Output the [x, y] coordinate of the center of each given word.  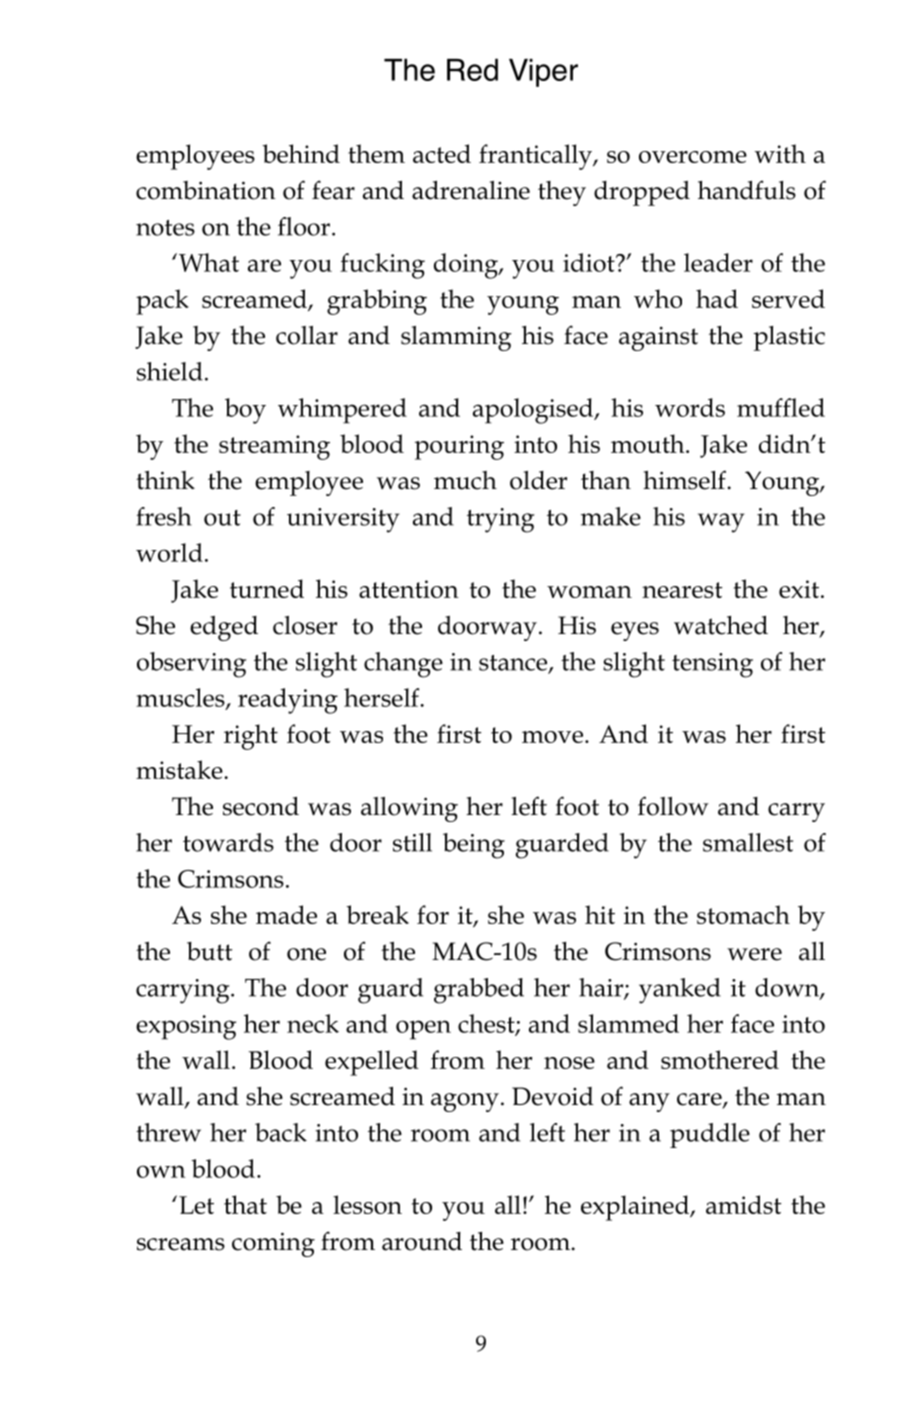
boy [245, 411]
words [690, 407]
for [433, 914]
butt [209, 951]
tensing [712, 665]
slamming [456, 338]
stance [514, 664]
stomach [743, 914]
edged [224, 628]
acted [442, 153]
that [245, 1204]
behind [301, 153]
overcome [693, 157]
